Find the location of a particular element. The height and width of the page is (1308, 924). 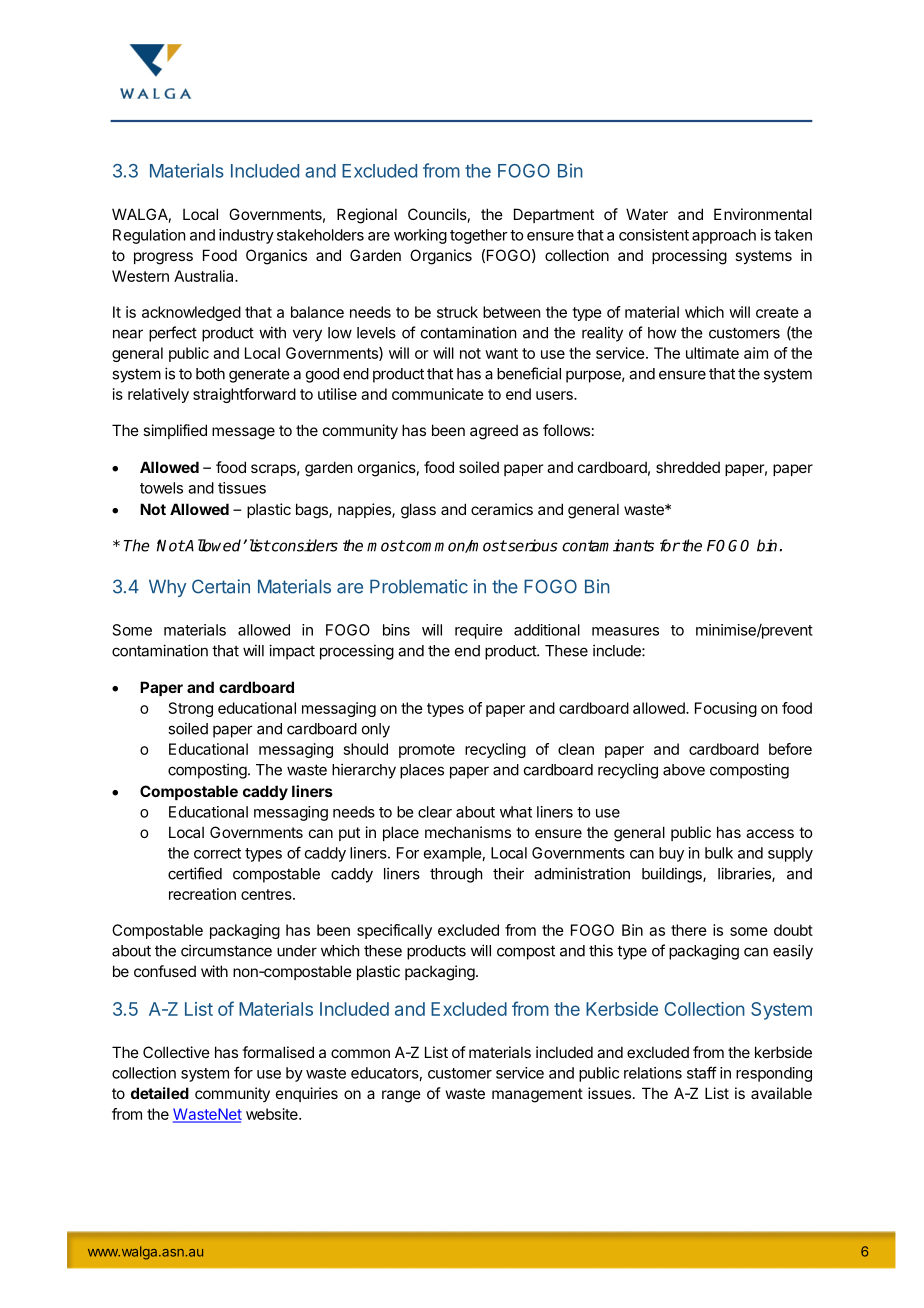

simplified is located at coordinates (175, 431).
